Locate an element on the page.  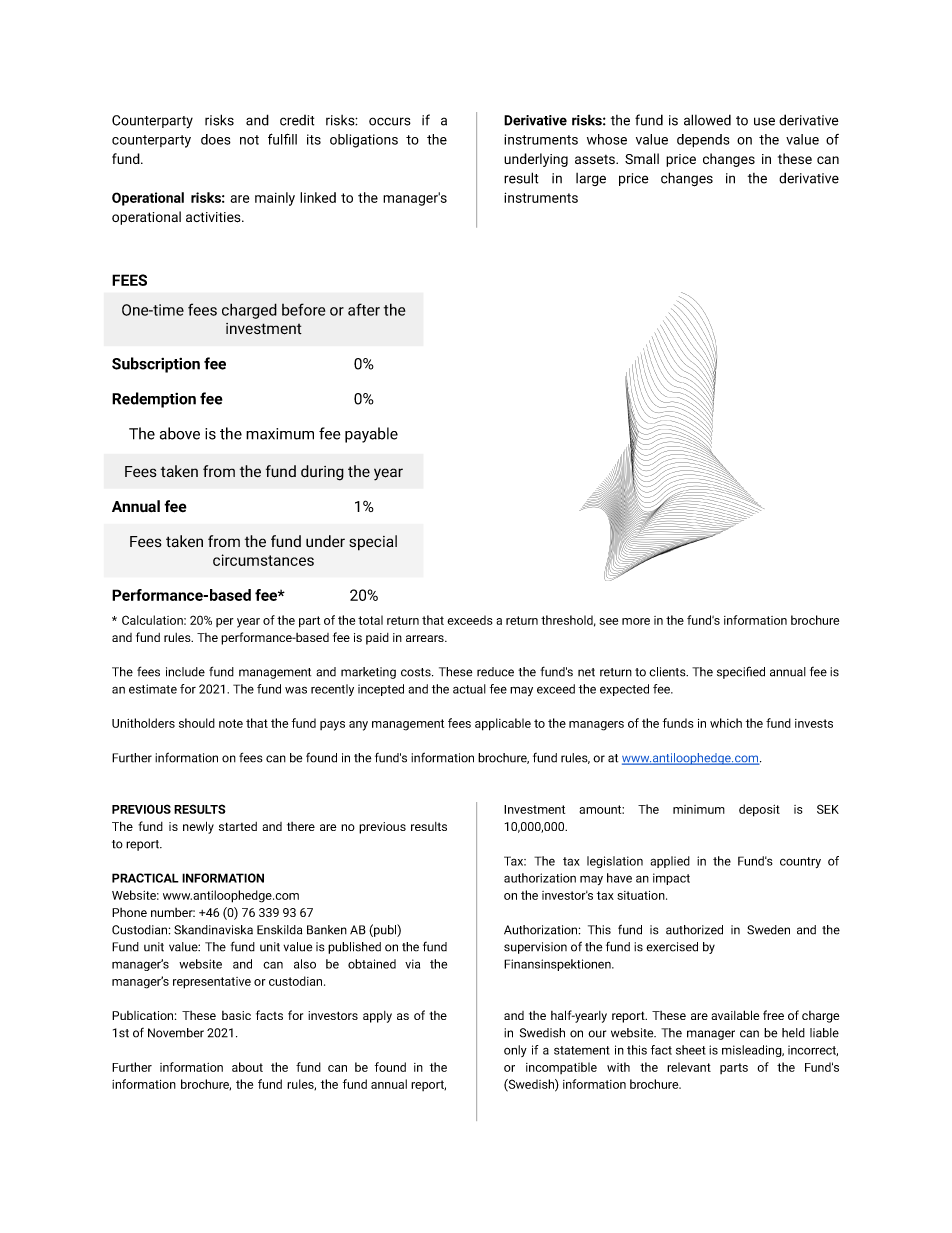
above is located at coordinates (180, 433).
